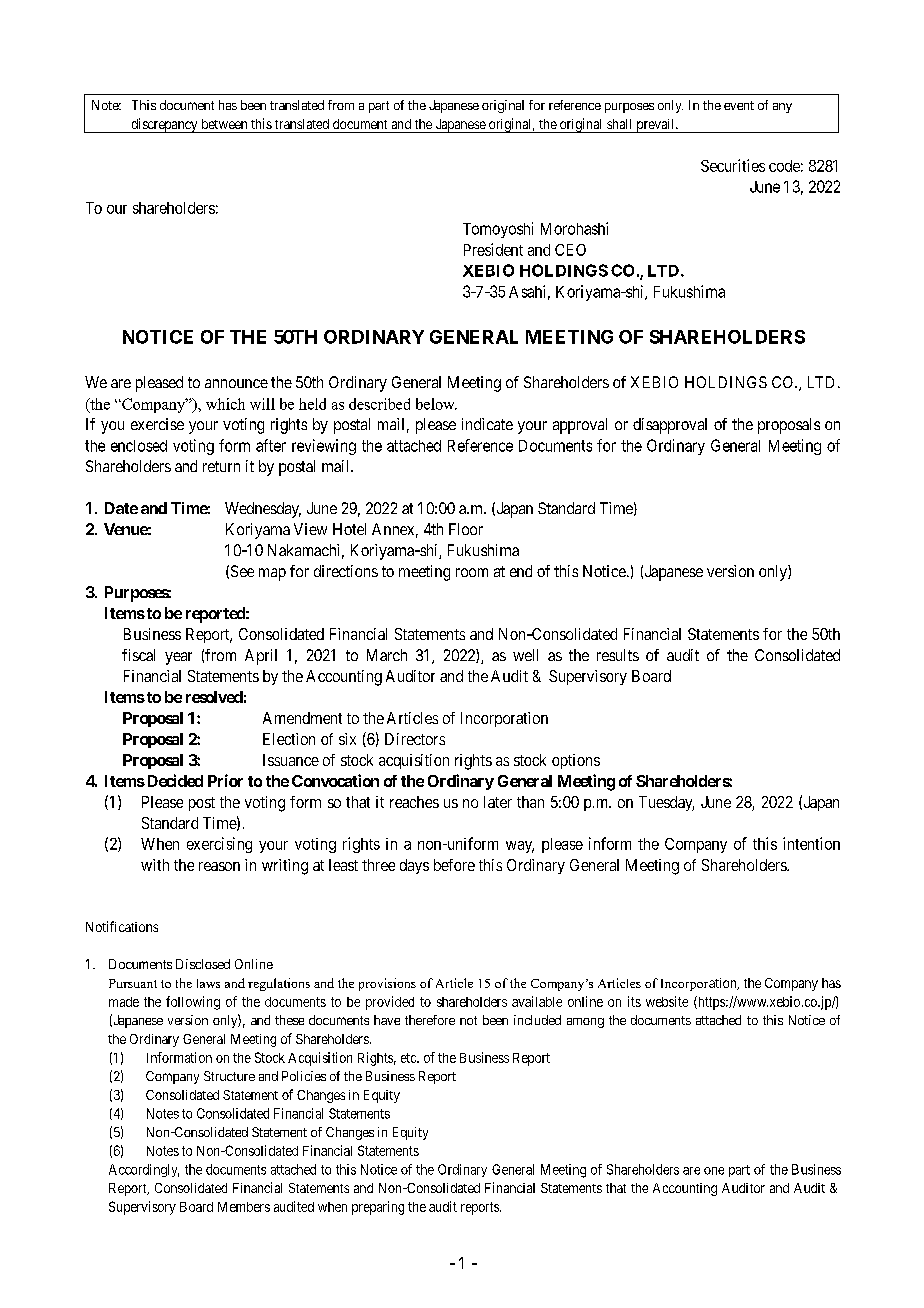  What do you see at coordinates (178, 658) in the screenshot?
I see `year` at bounding box center [178, 658].
